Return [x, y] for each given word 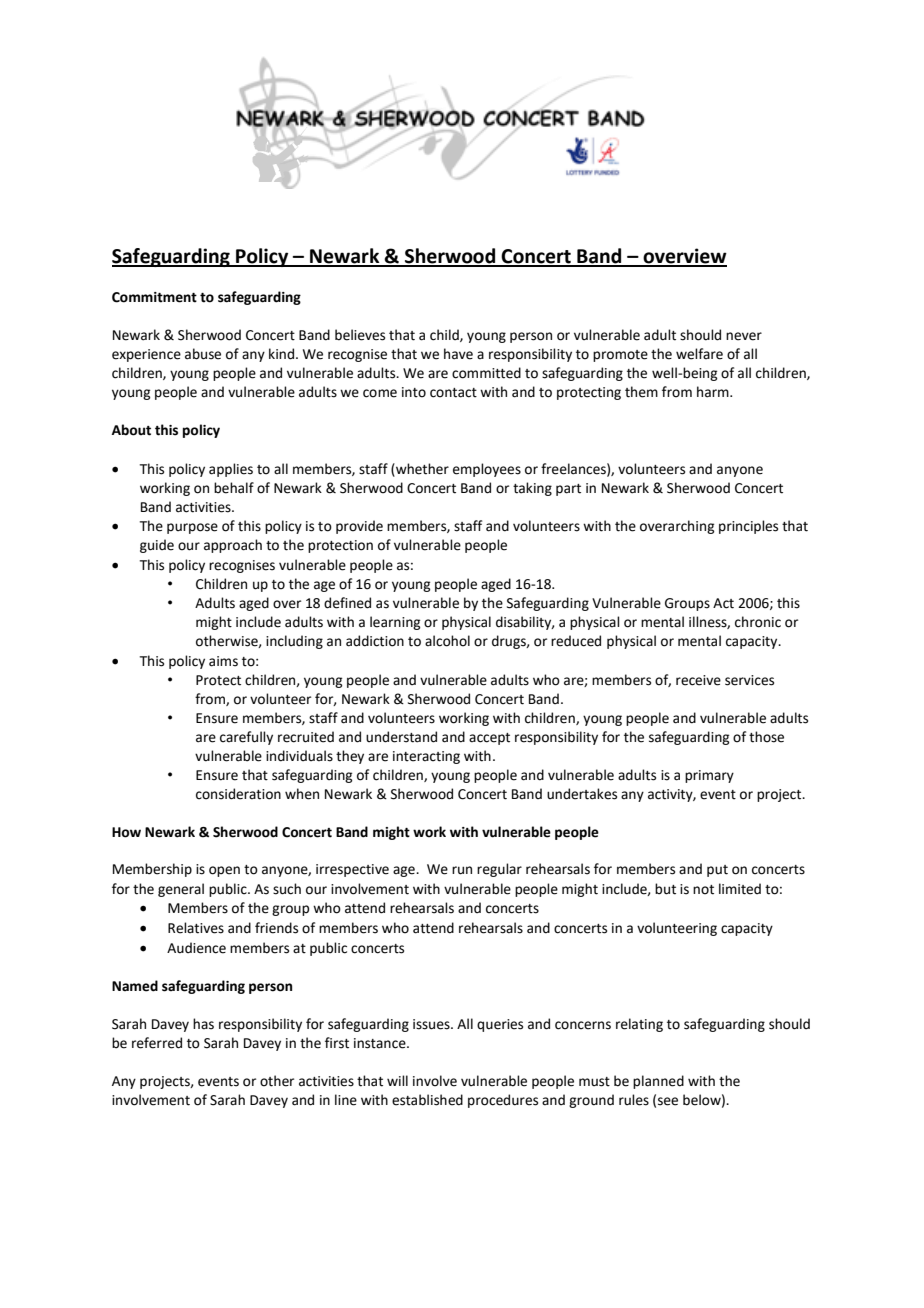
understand [401, 737]
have [458, 354]
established [427, 1100]
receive [698, 680]
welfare [699, 354]
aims [223, 661]
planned [658, 1082]
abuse [203, 354]
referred [157, 1043]
